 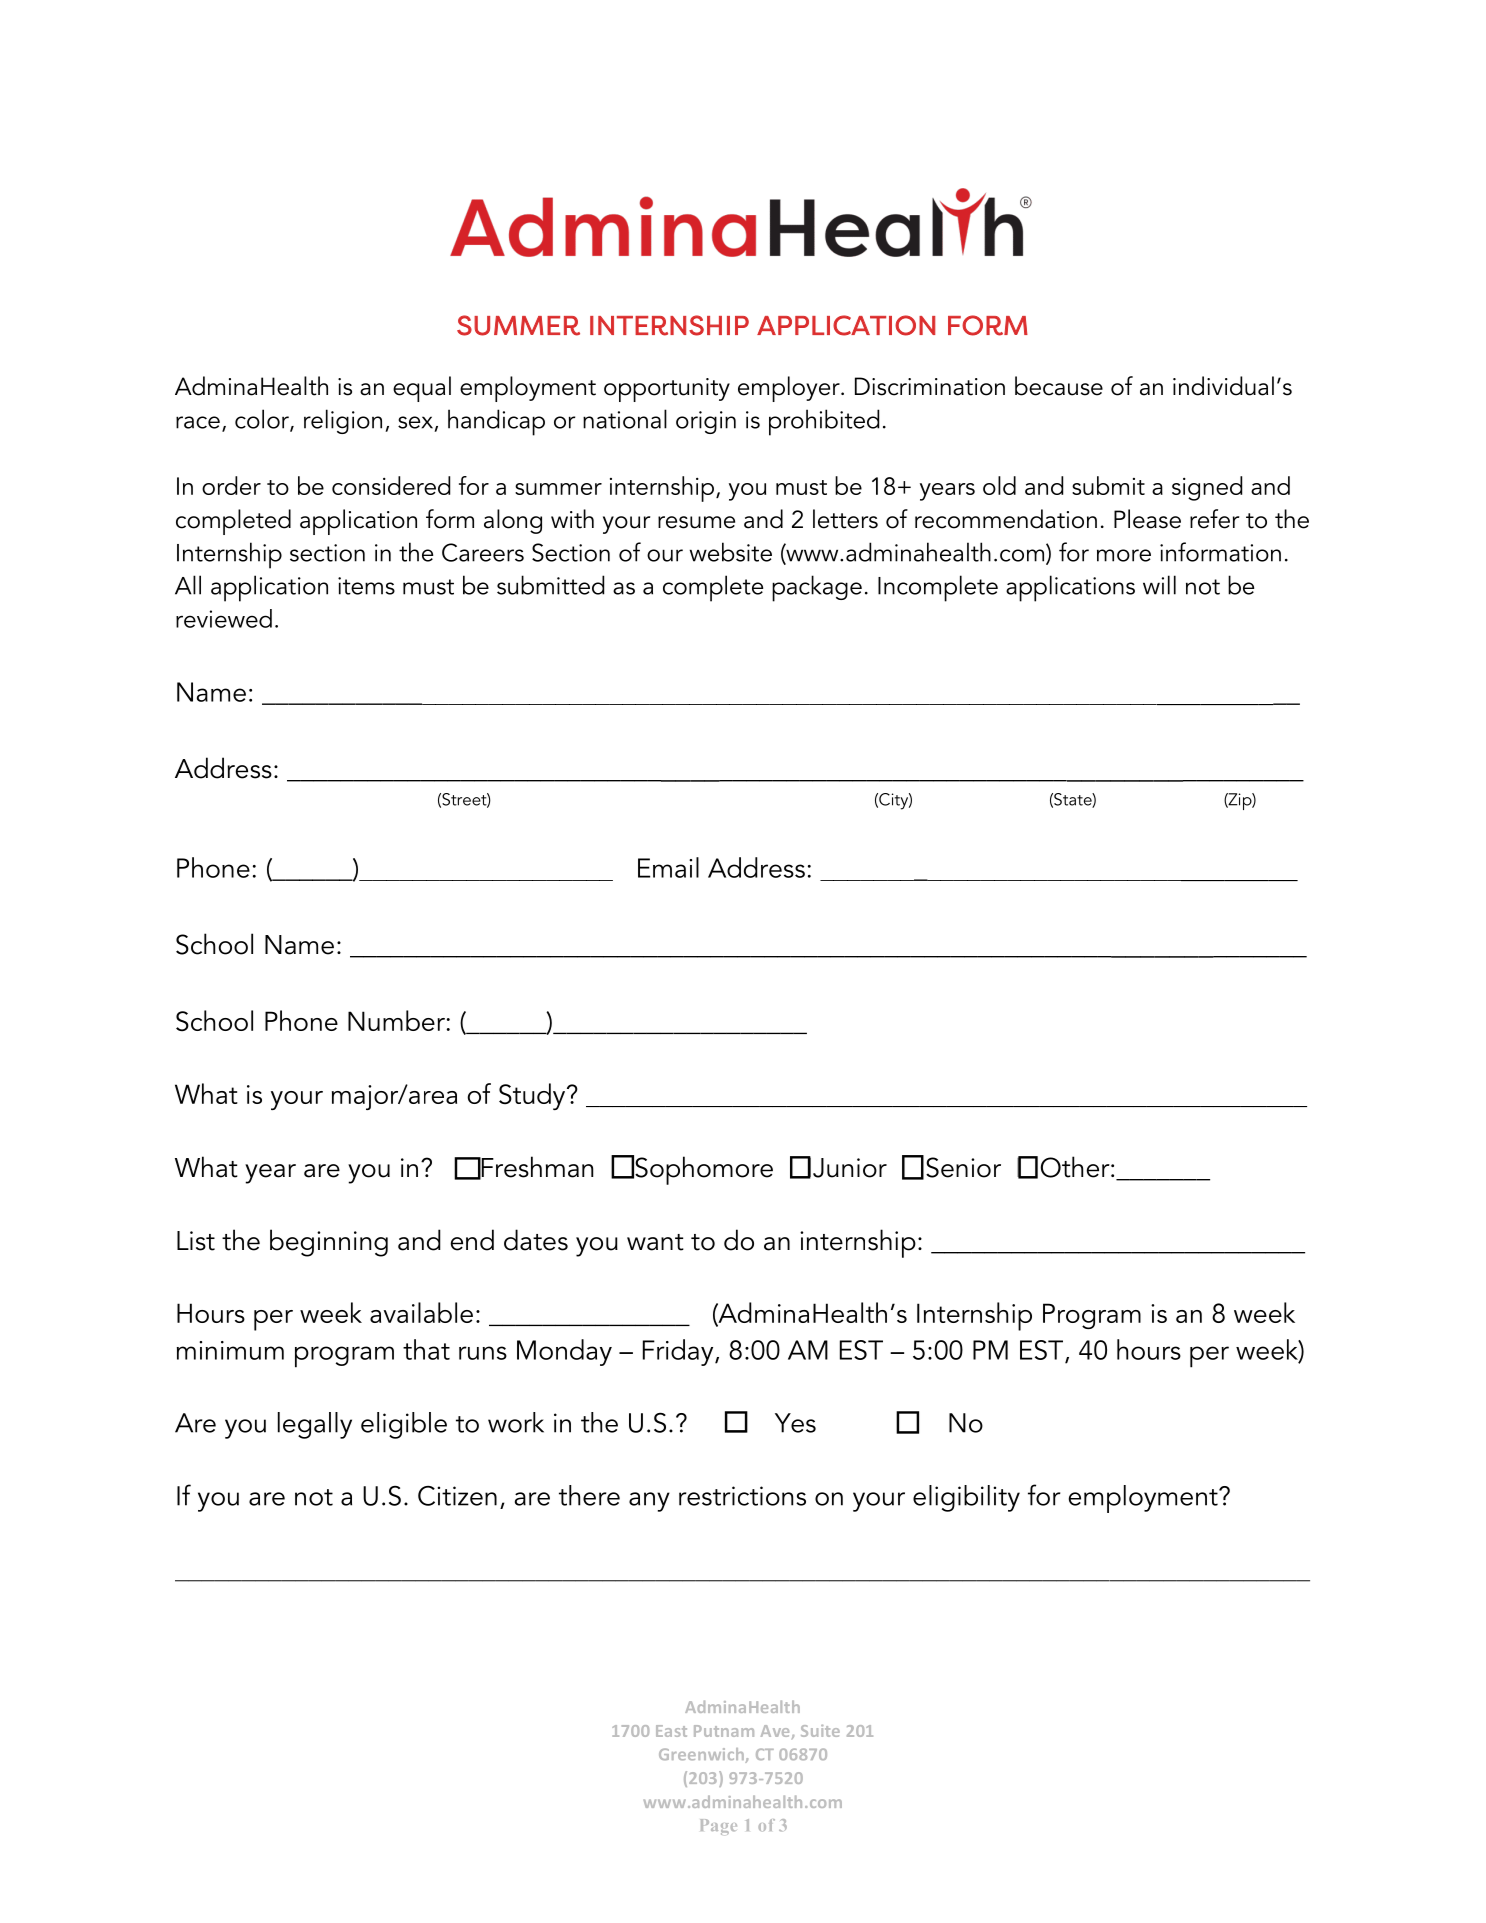 What do you see at coordinates (671, 1731) in the page?
I see `East` at bounding box center [671, 1731].
